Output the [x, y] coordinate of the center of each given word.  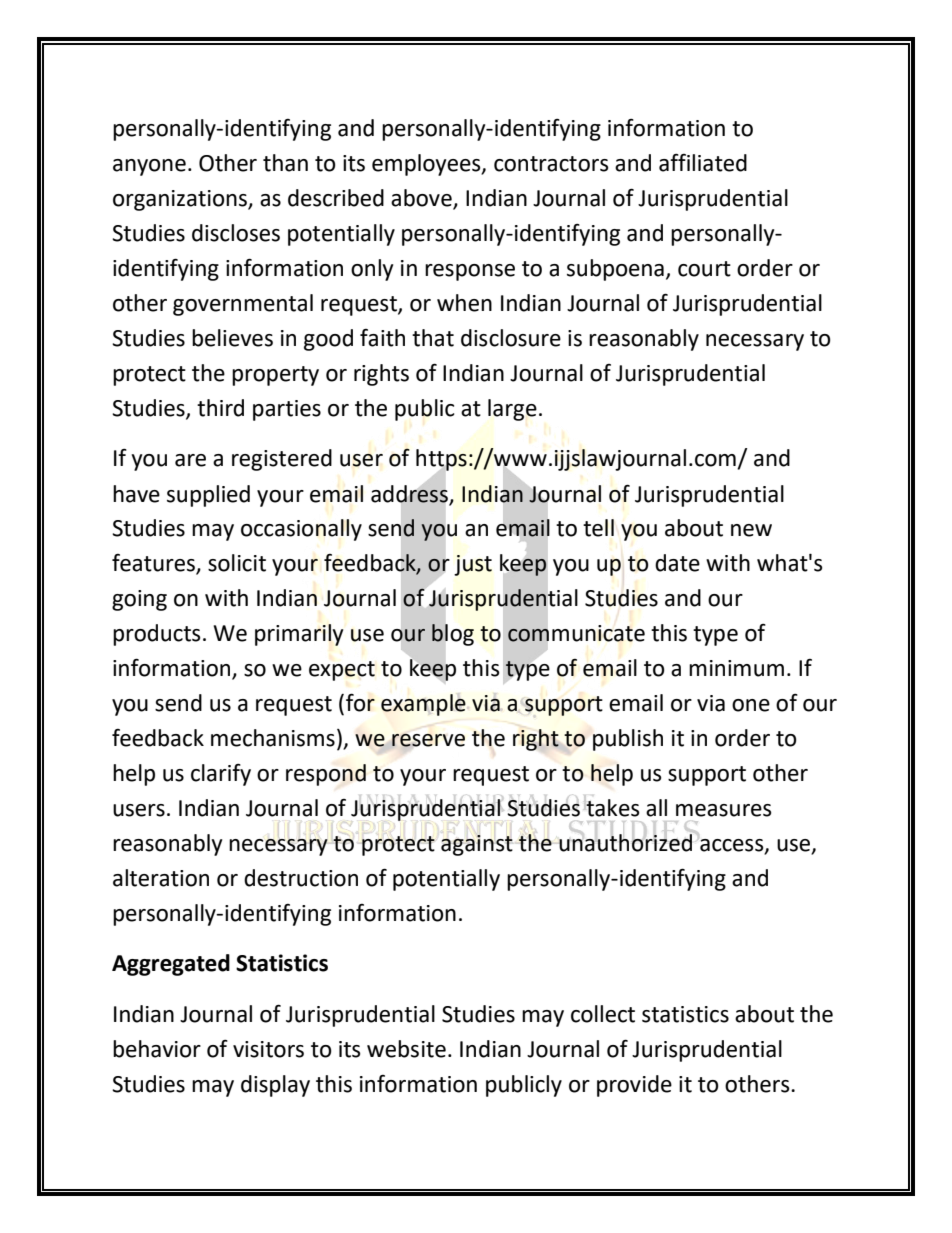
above [422, 199]
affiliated [703, 163]
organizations [181, 200]
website [406, 1049]
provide [634, 1086]
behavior [157, 1049]
